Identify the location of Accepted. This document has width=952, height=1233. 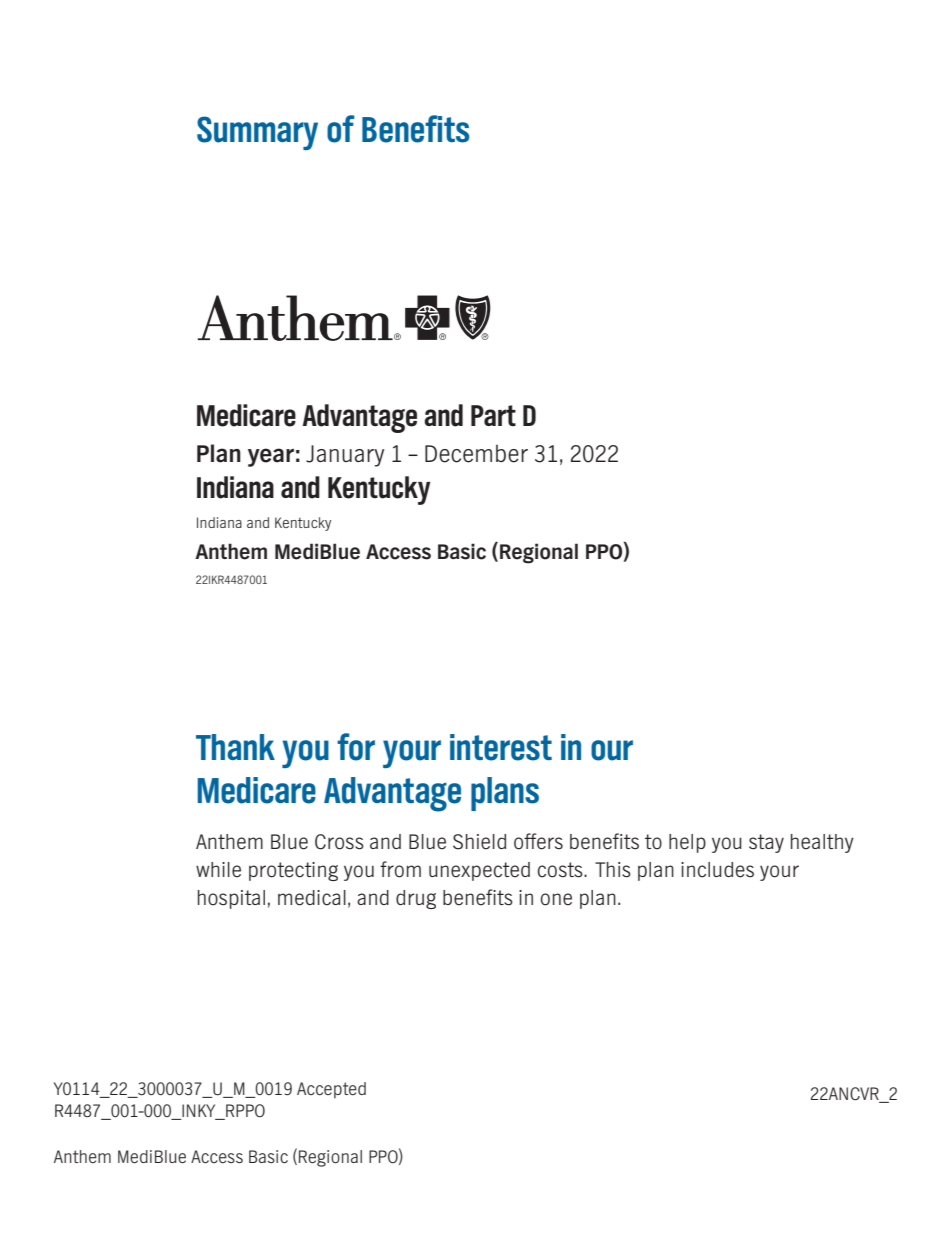
(331, 1090).
